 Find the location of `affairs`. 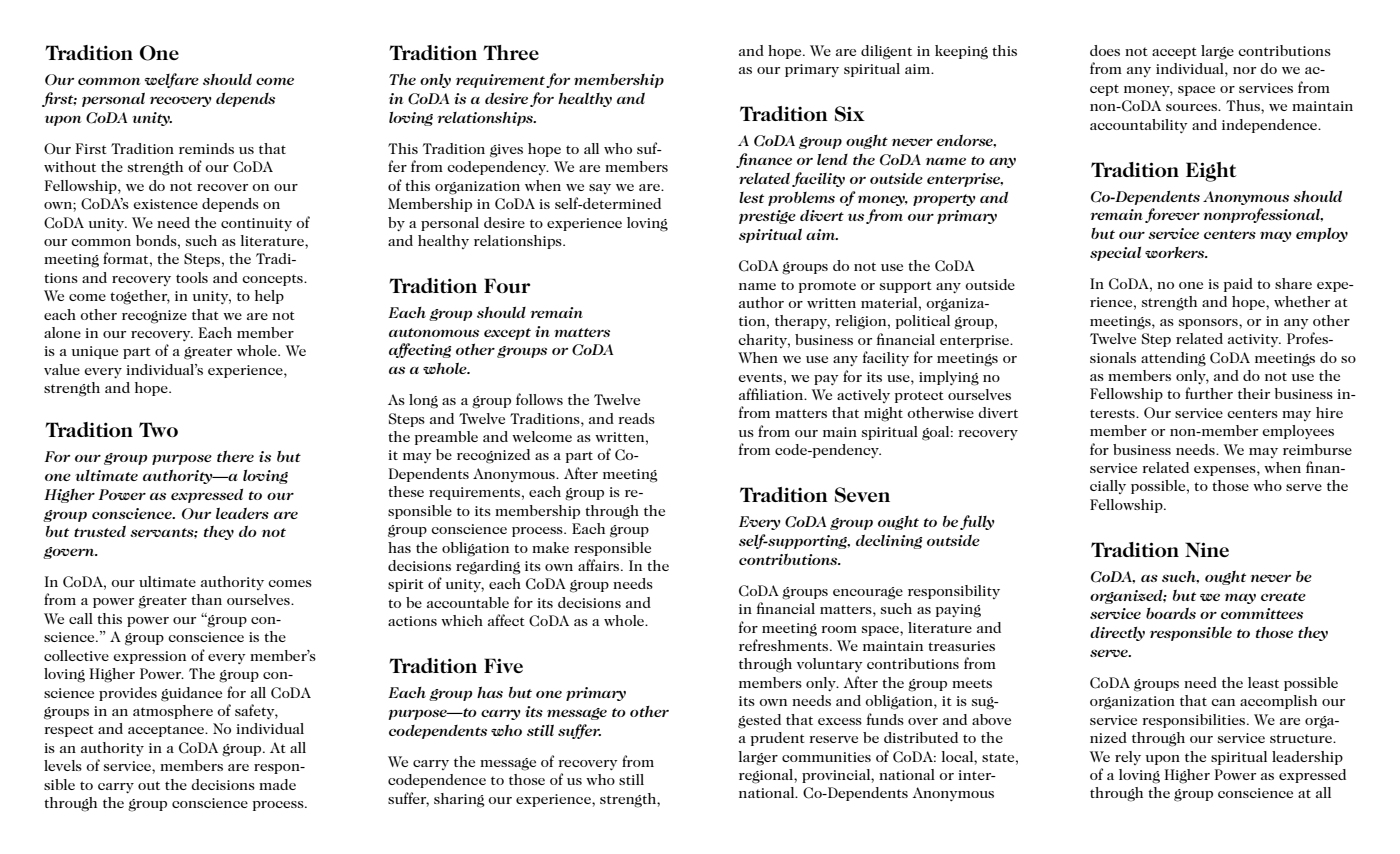

affairs is located at coordinates (600, 565).
